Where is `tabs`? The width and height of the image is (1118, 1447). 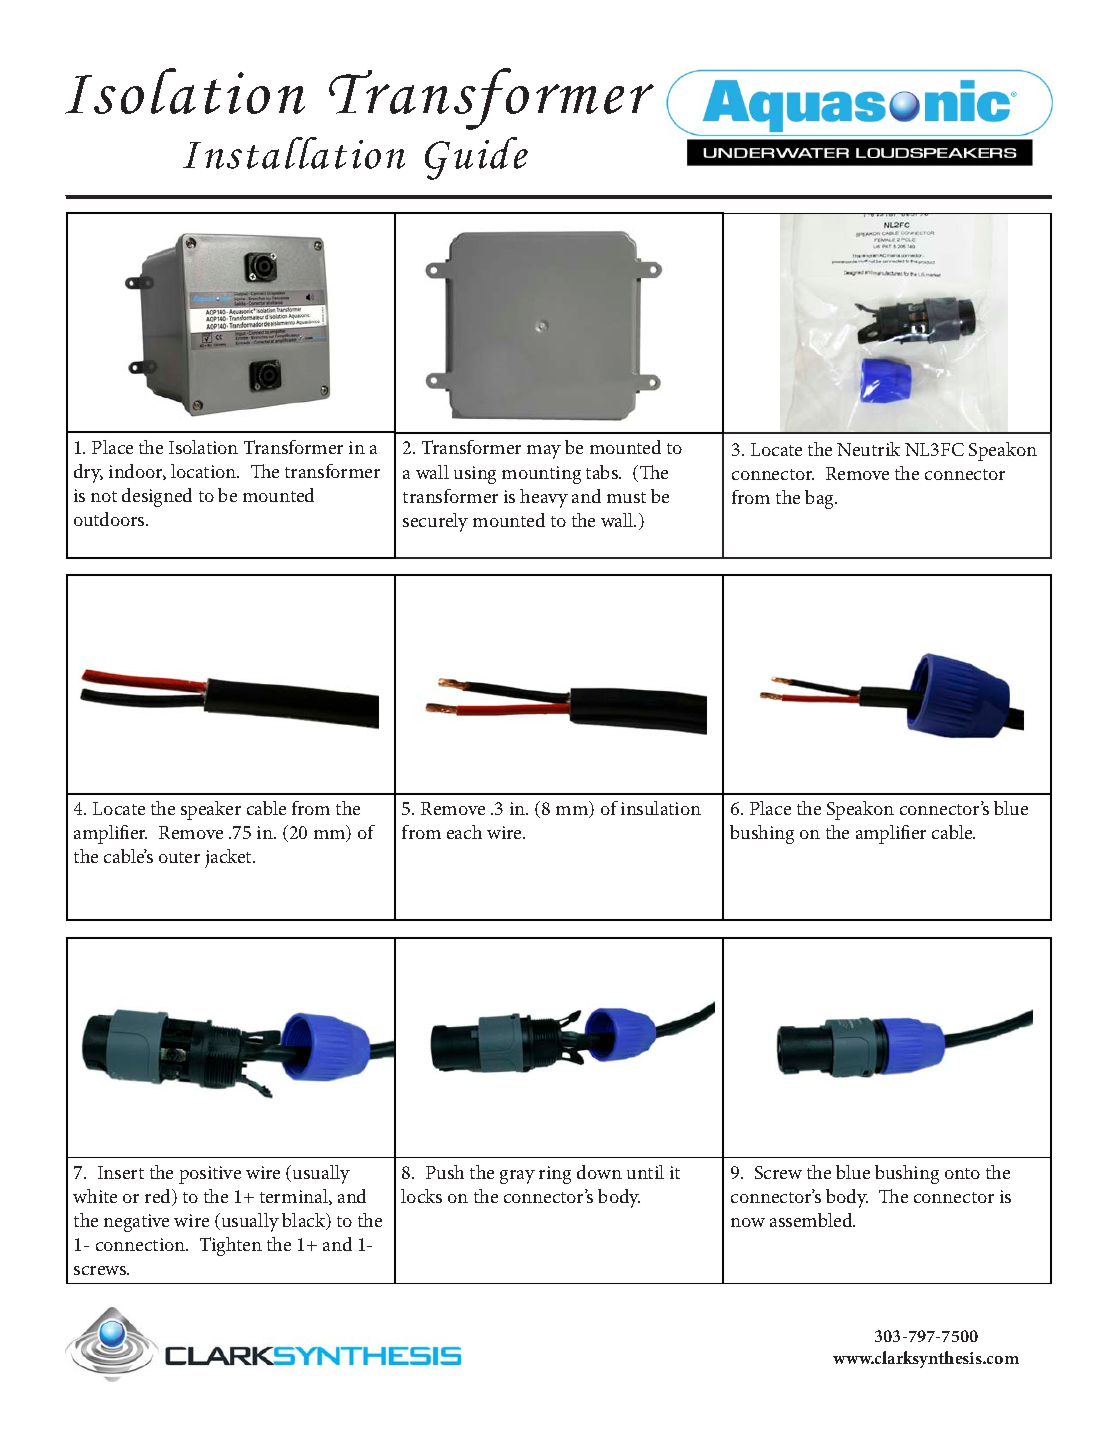 tabs is located at coordinates (603, 472).
